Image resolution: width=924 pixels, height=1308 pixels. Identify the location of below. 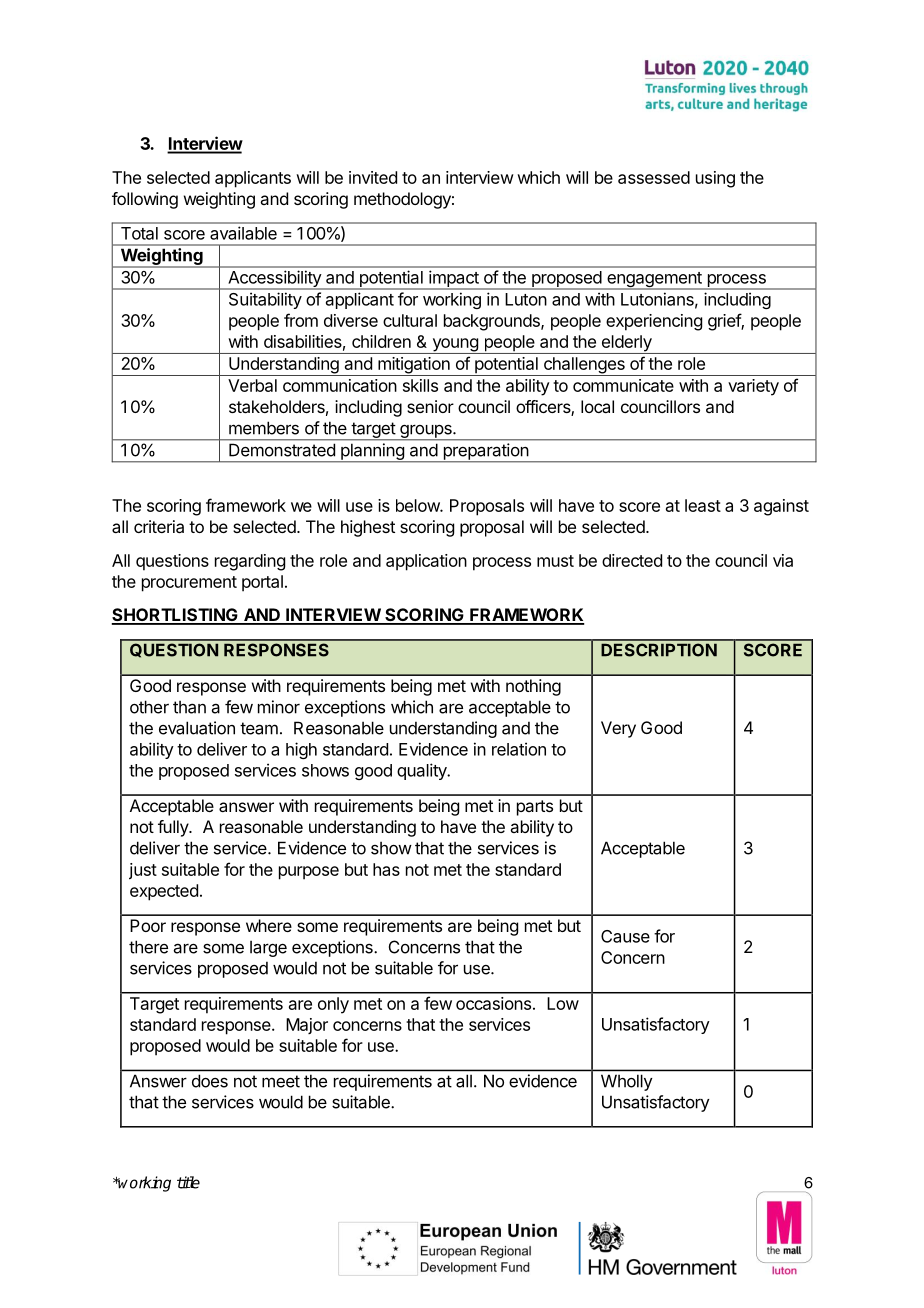
(418, 505).
